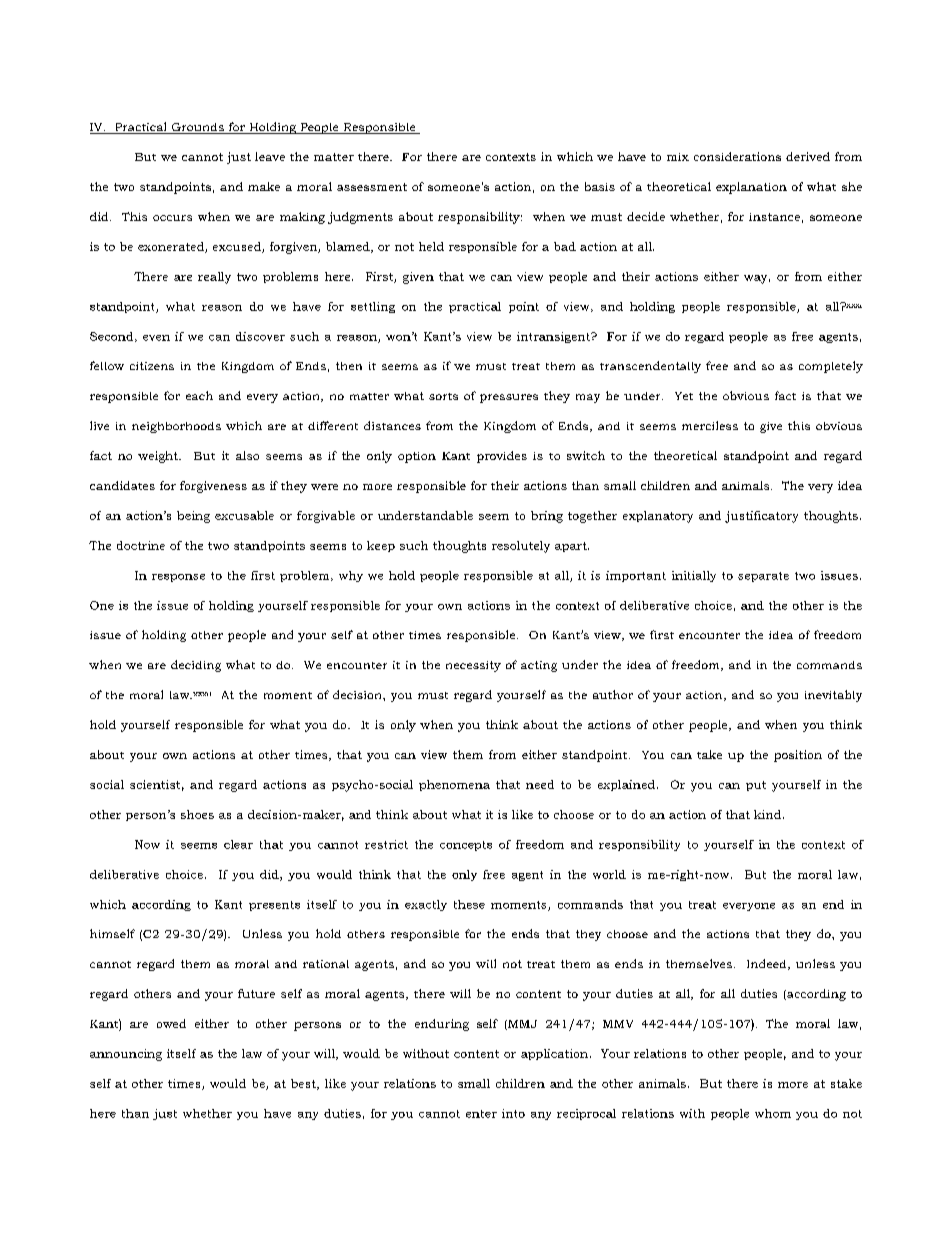 This document has width=952, height=1233. What do you see at coordinates (372, 187) in the document?
I see `assessment` at bounding box center [372, 187].
